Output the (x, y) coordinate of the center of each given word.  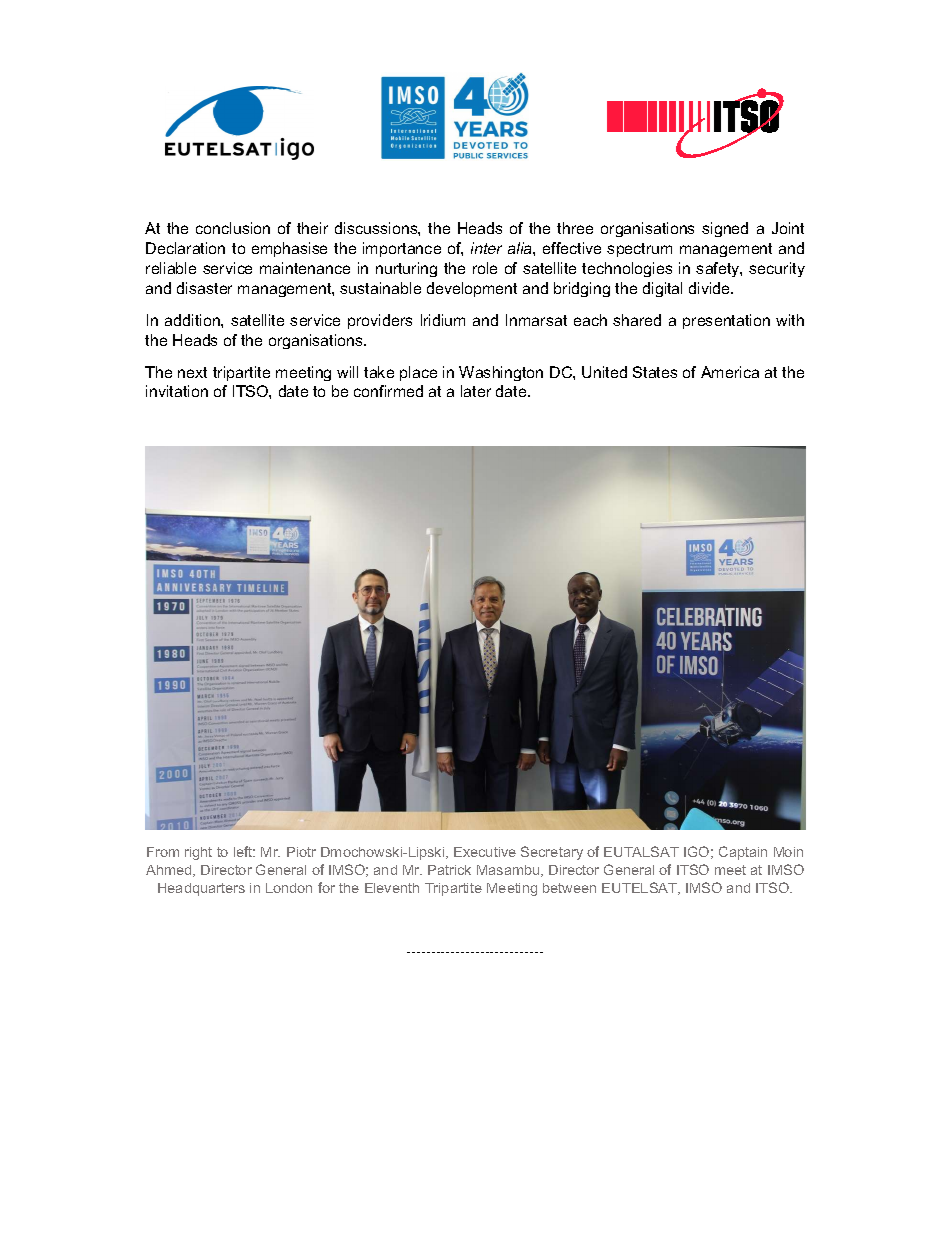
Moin (788, 852)
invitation (177, 391)
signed (725, 229)
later (476, 391)
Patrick (449, 870)
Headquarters (201, 889)
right (198, 853)
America (730, 372)
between (569, 888)
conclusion (233, 228)
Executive (485, 852)
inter (486, 248)
